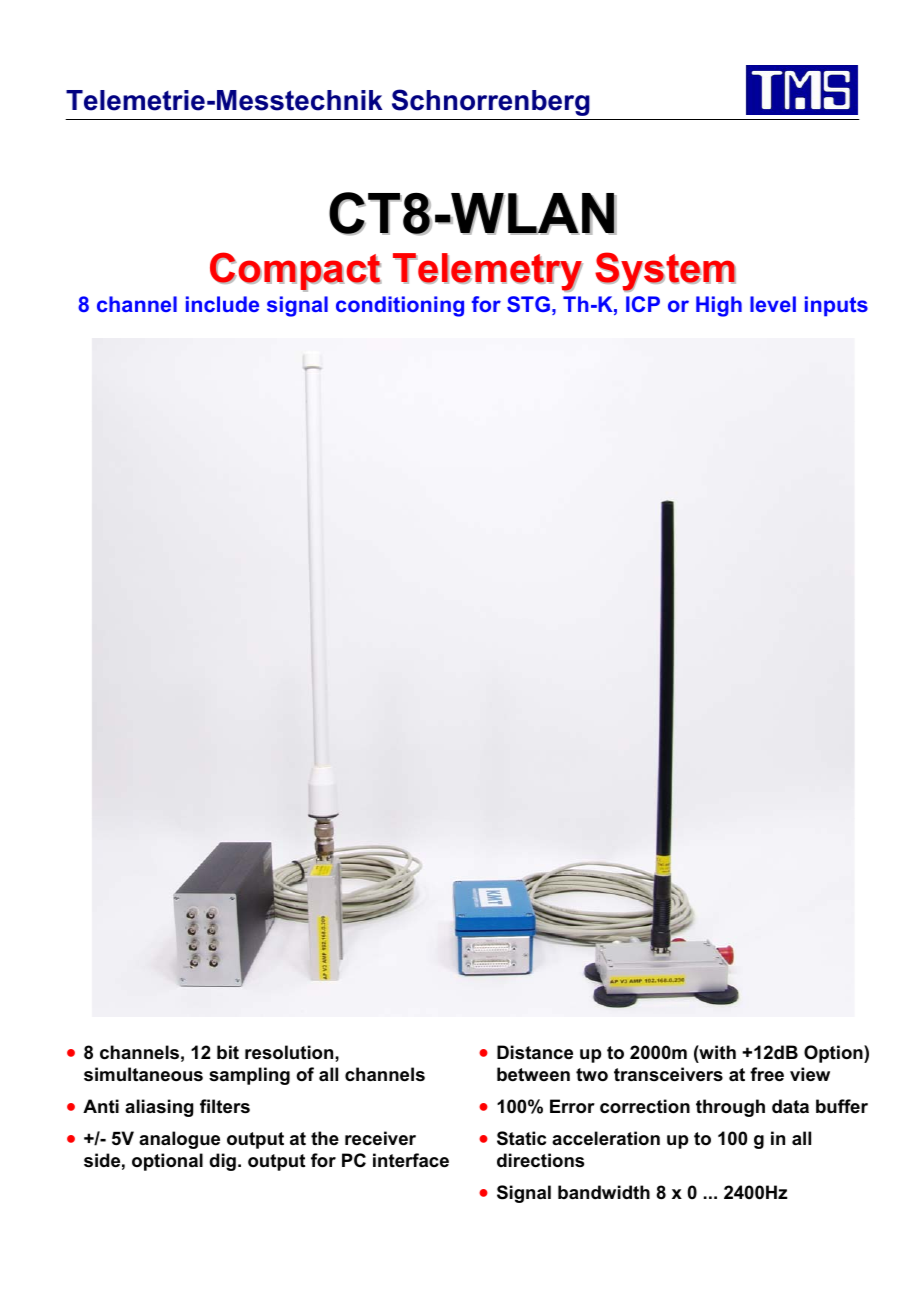 Image resolution: width=924 pixels, height=1308 pixels. Describe the element at coordinates (767, 1074) in the screenshot. I see `free` at that location.
